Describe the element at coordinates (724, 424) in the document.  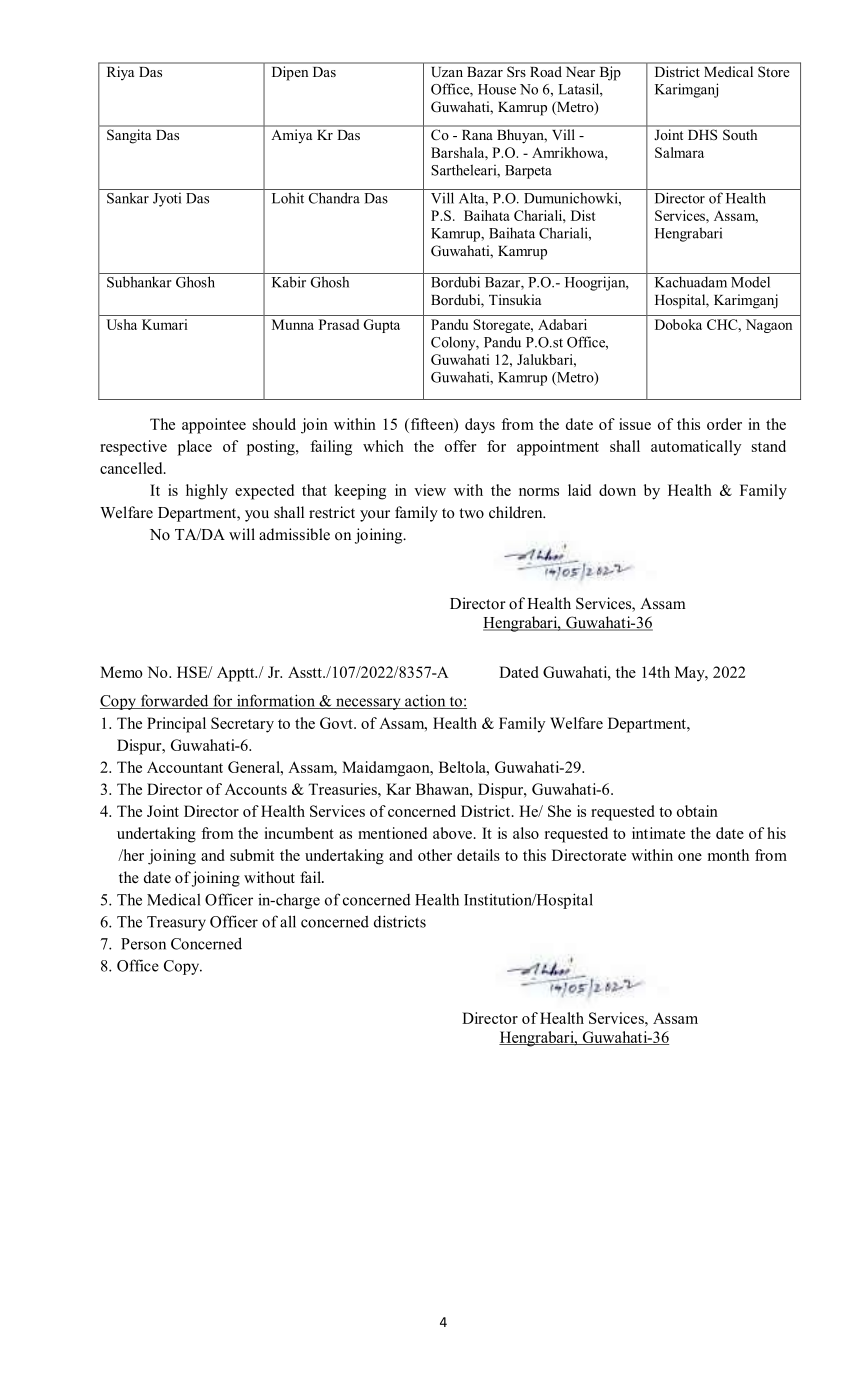
I see `order` at that location.
